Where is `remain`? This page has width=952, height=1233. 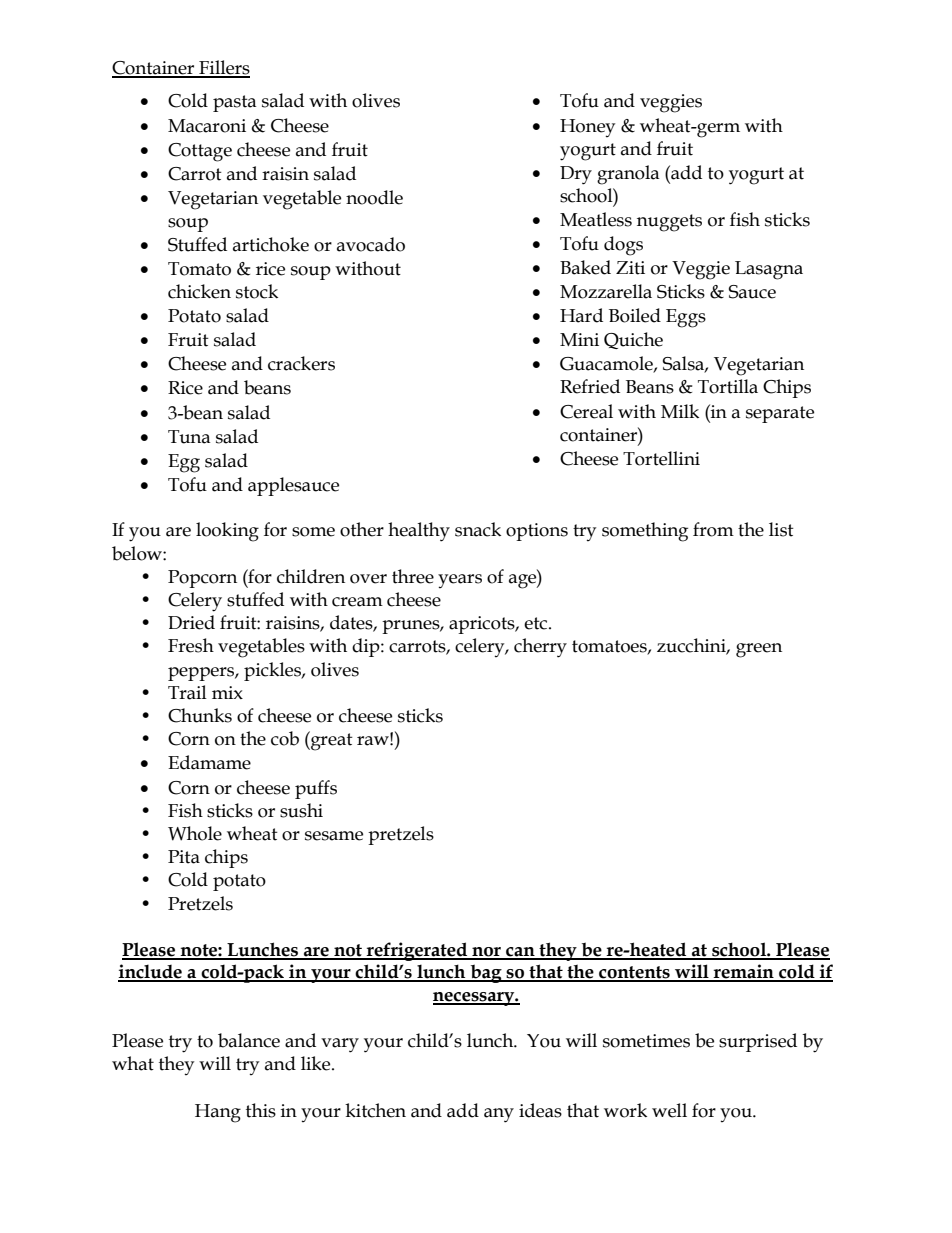 remain is located at coordinates (744, 972).
